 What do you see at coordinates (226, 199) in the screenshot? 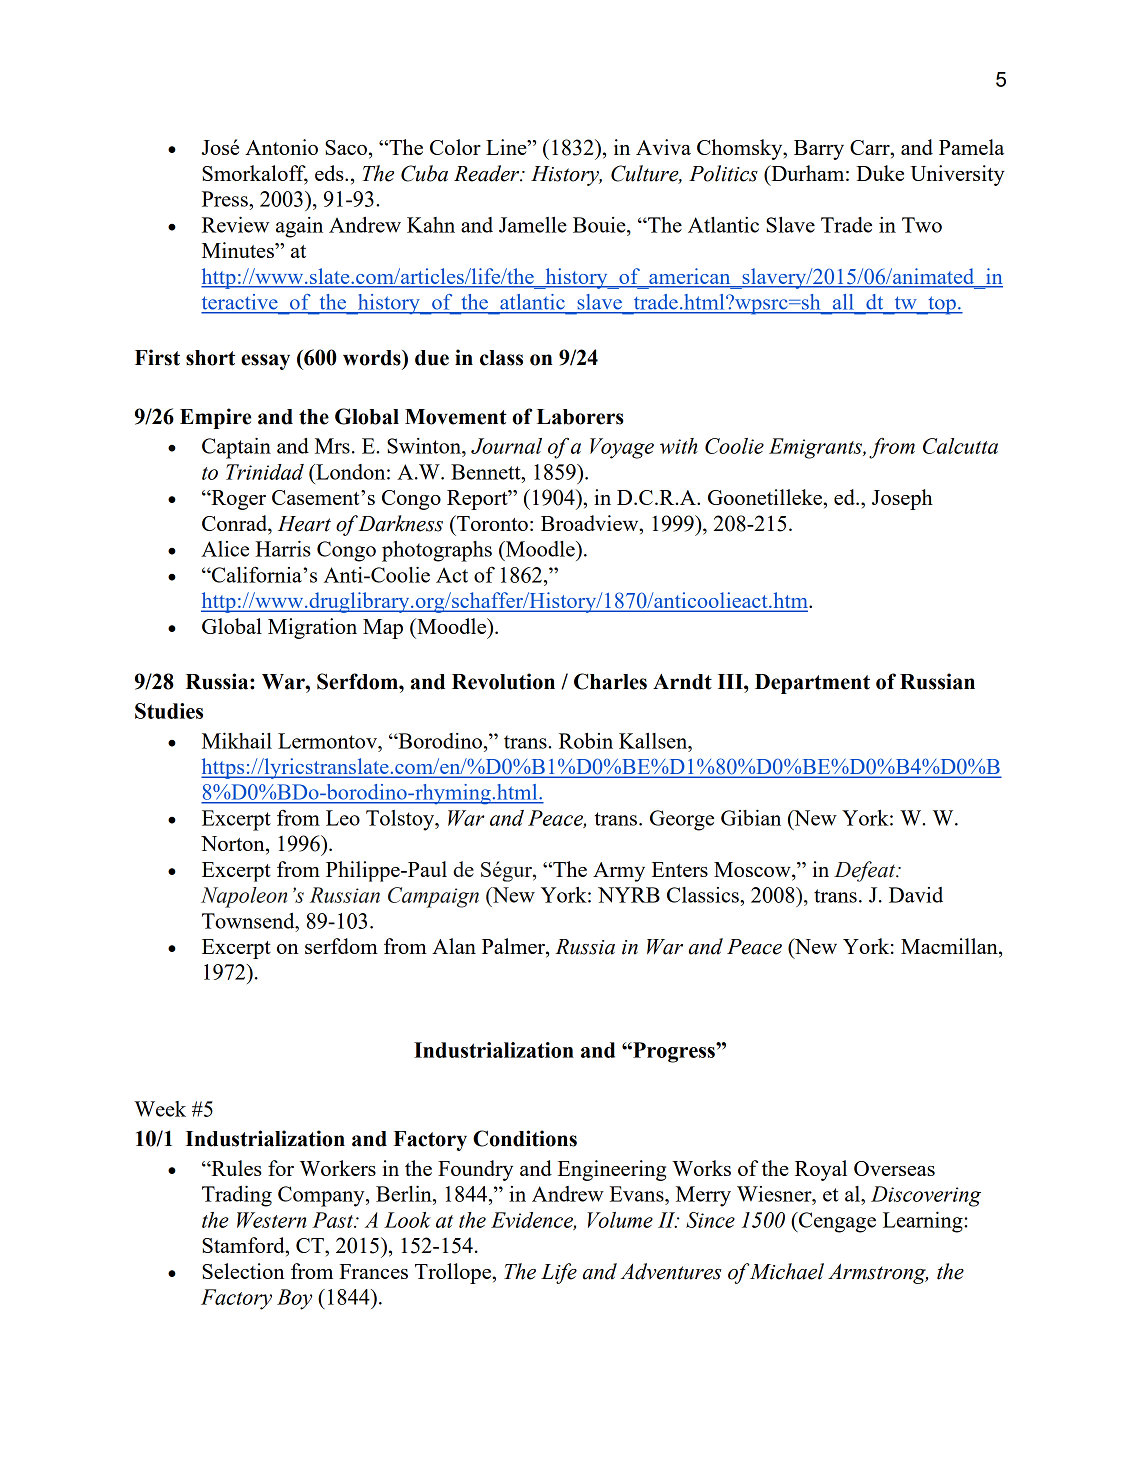
I see `Press` at bounding box center [226, 199].
